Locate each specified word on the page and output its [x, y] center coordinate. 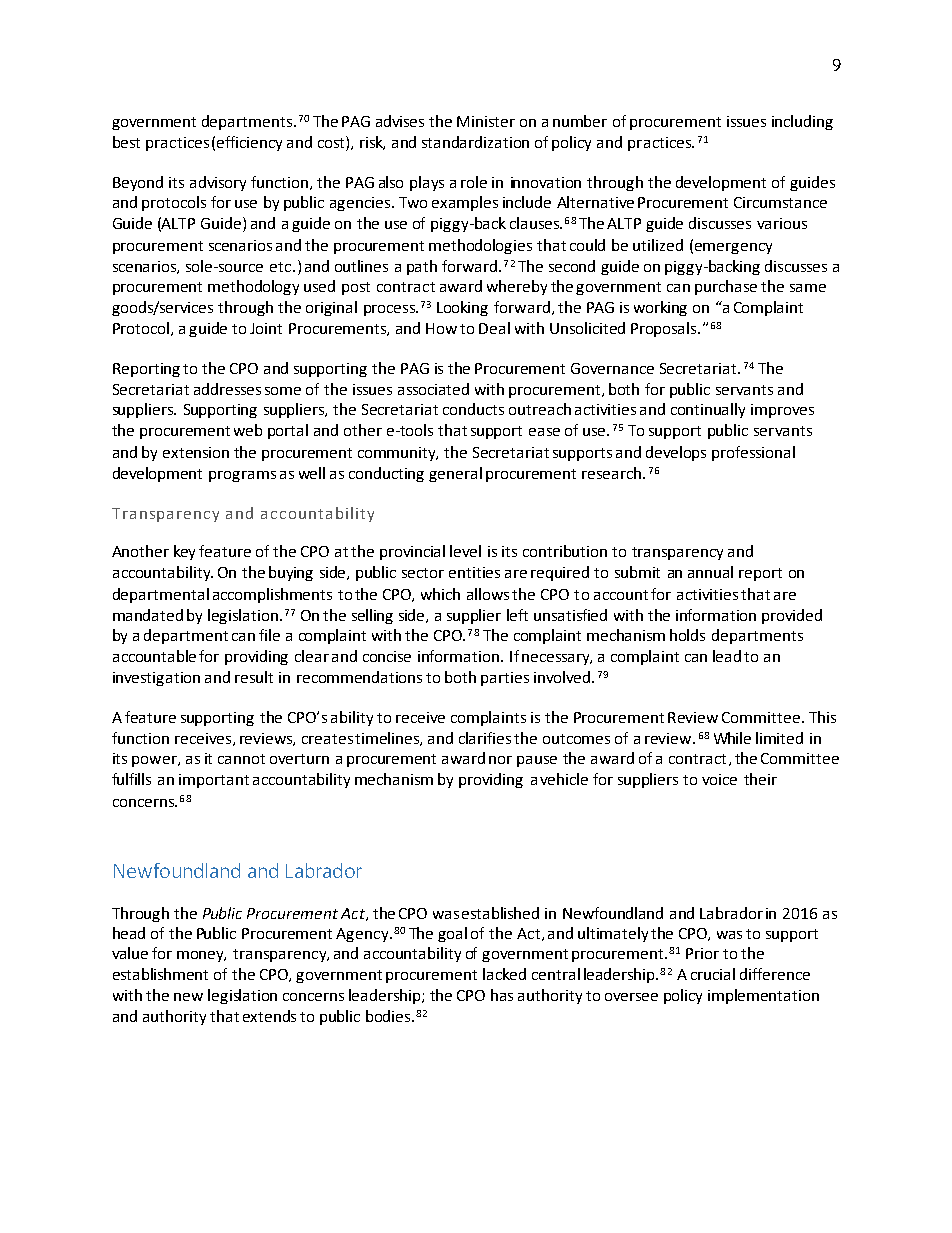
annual [710, 572]
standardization [475, 142]
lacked [504, 974]
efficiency [249, 143]
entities [474, 572]
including [802, 122]
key [184, 552]
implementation [763, 996]
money [201, 956]
